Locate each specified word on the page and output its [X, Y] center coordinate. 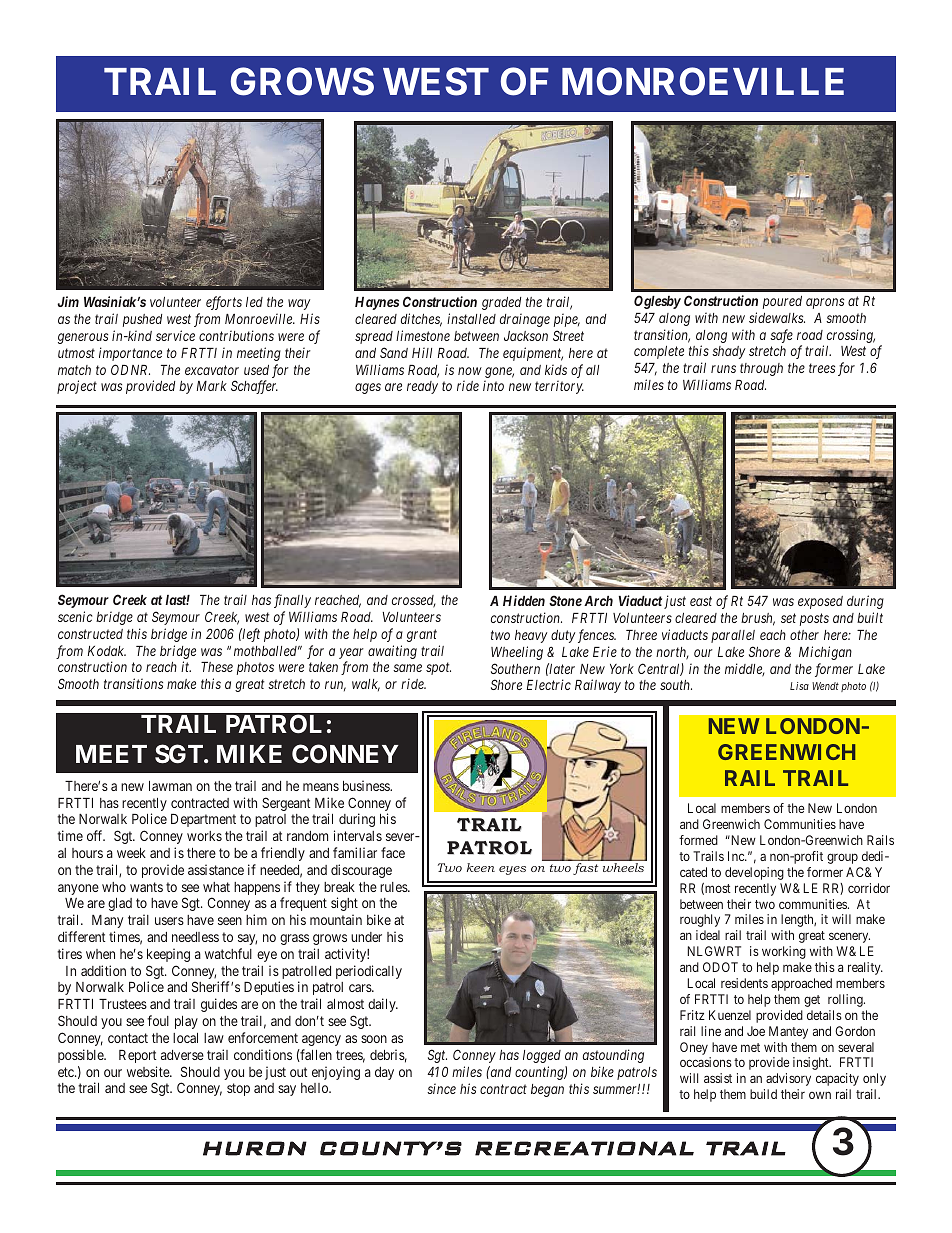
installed [471, 318]
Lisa [799, 686]
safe [781, 336]
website [149, 1071]
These [217, 667]
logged [542, 1056]
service [175, 335]
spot [438, 669]
